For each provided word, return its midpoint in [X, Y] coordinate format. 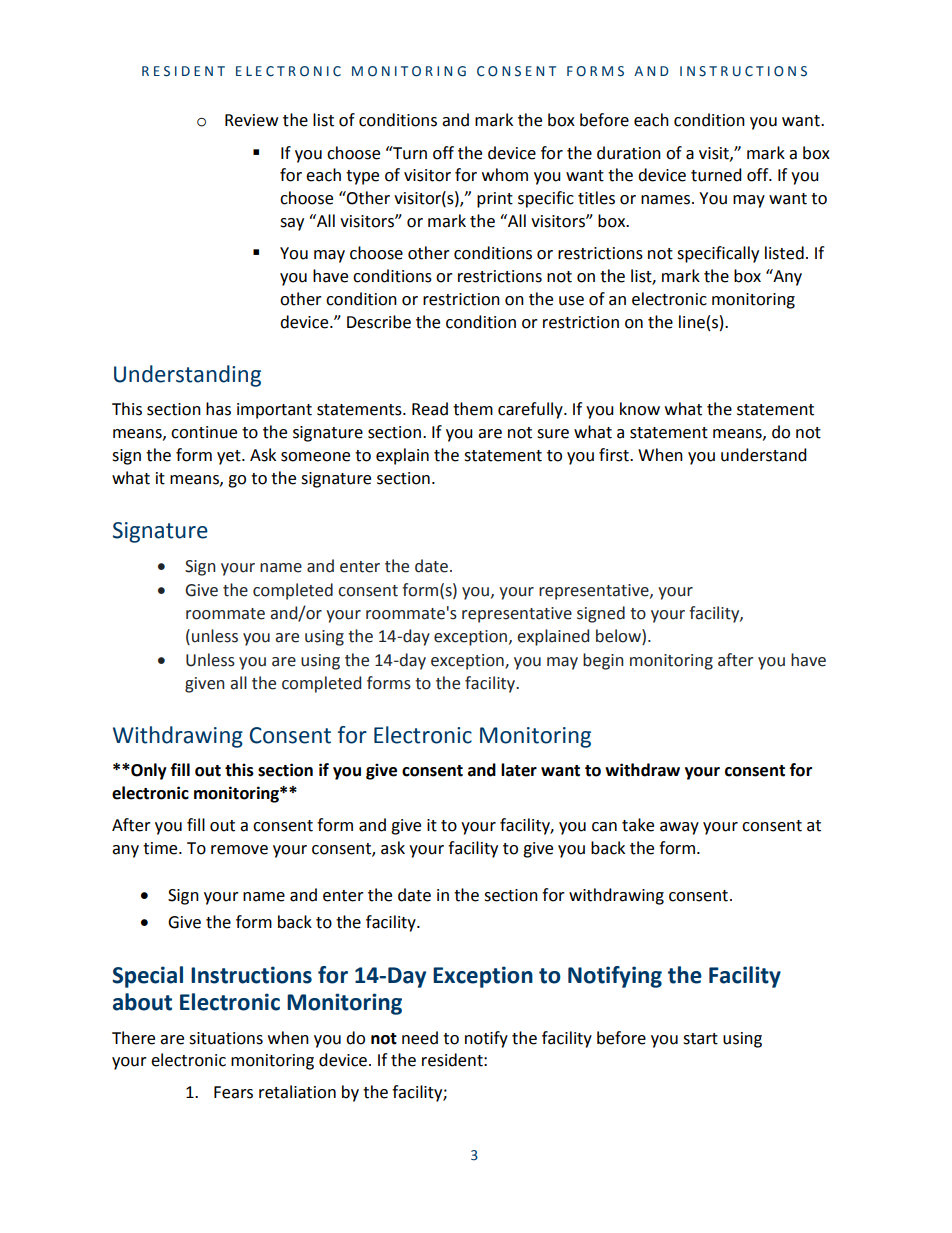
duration [629, 153]
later [519, 770]
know [640, 409]
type [362, 177]
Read [430, 409]
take [638, 825]
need [420, 1038]
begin [603, 661]
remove [239, 850]
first [615, 455]
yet [230, 457]
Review [251, 120]
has [218, 409]
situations [226, 1038]
